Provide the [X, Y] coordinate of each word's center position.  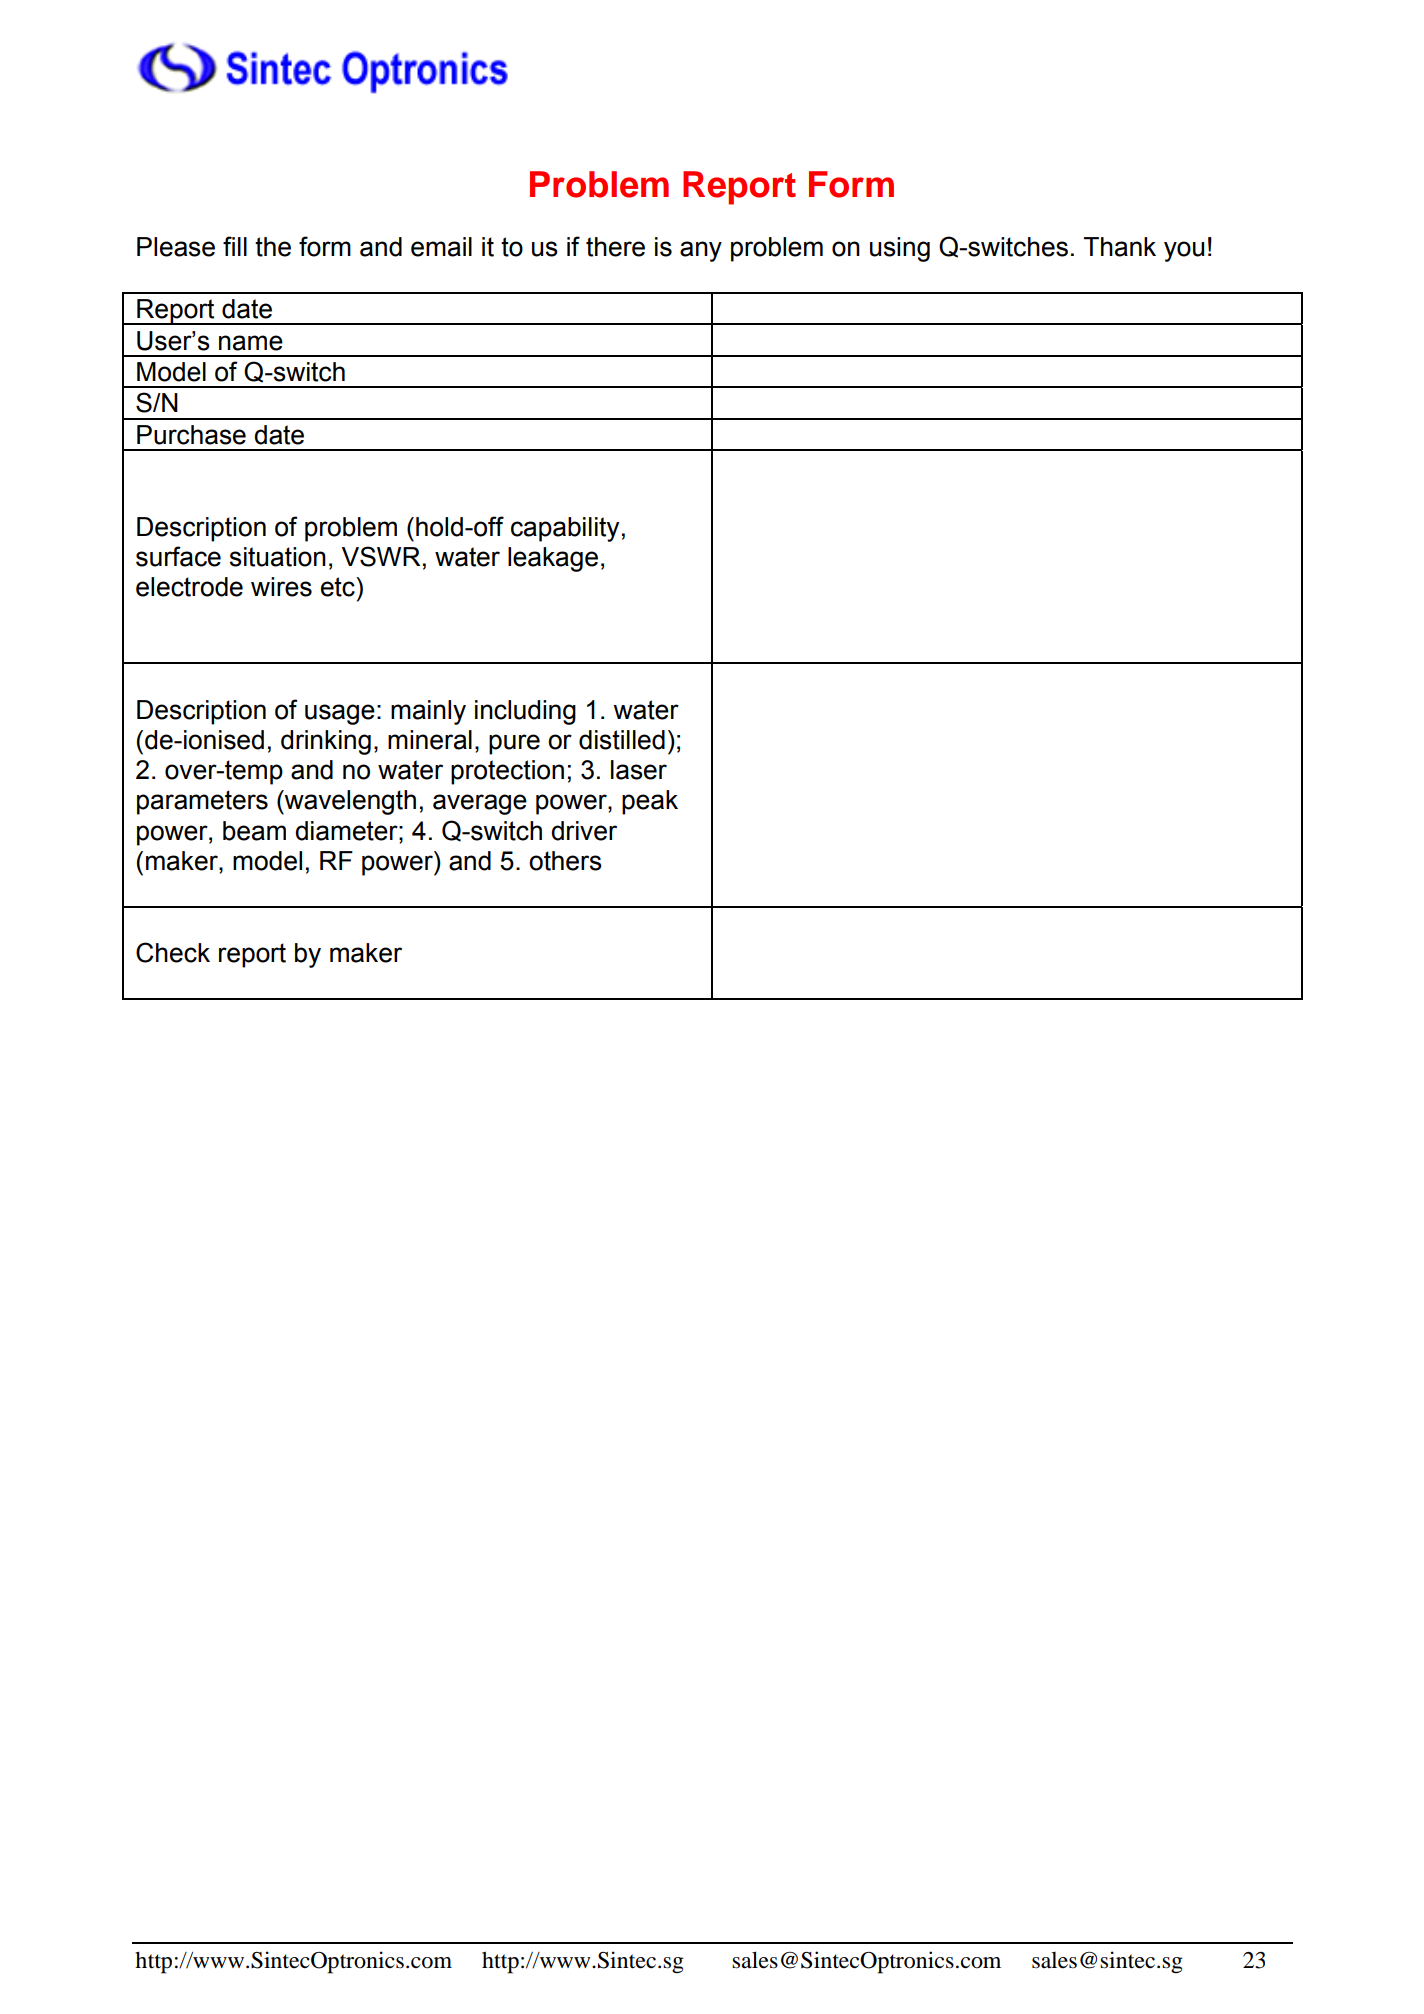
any [701, 251]
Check [173, 952]
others [565, 861]
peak [650, 802]
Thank [1120, 247]
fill [235, 246]
